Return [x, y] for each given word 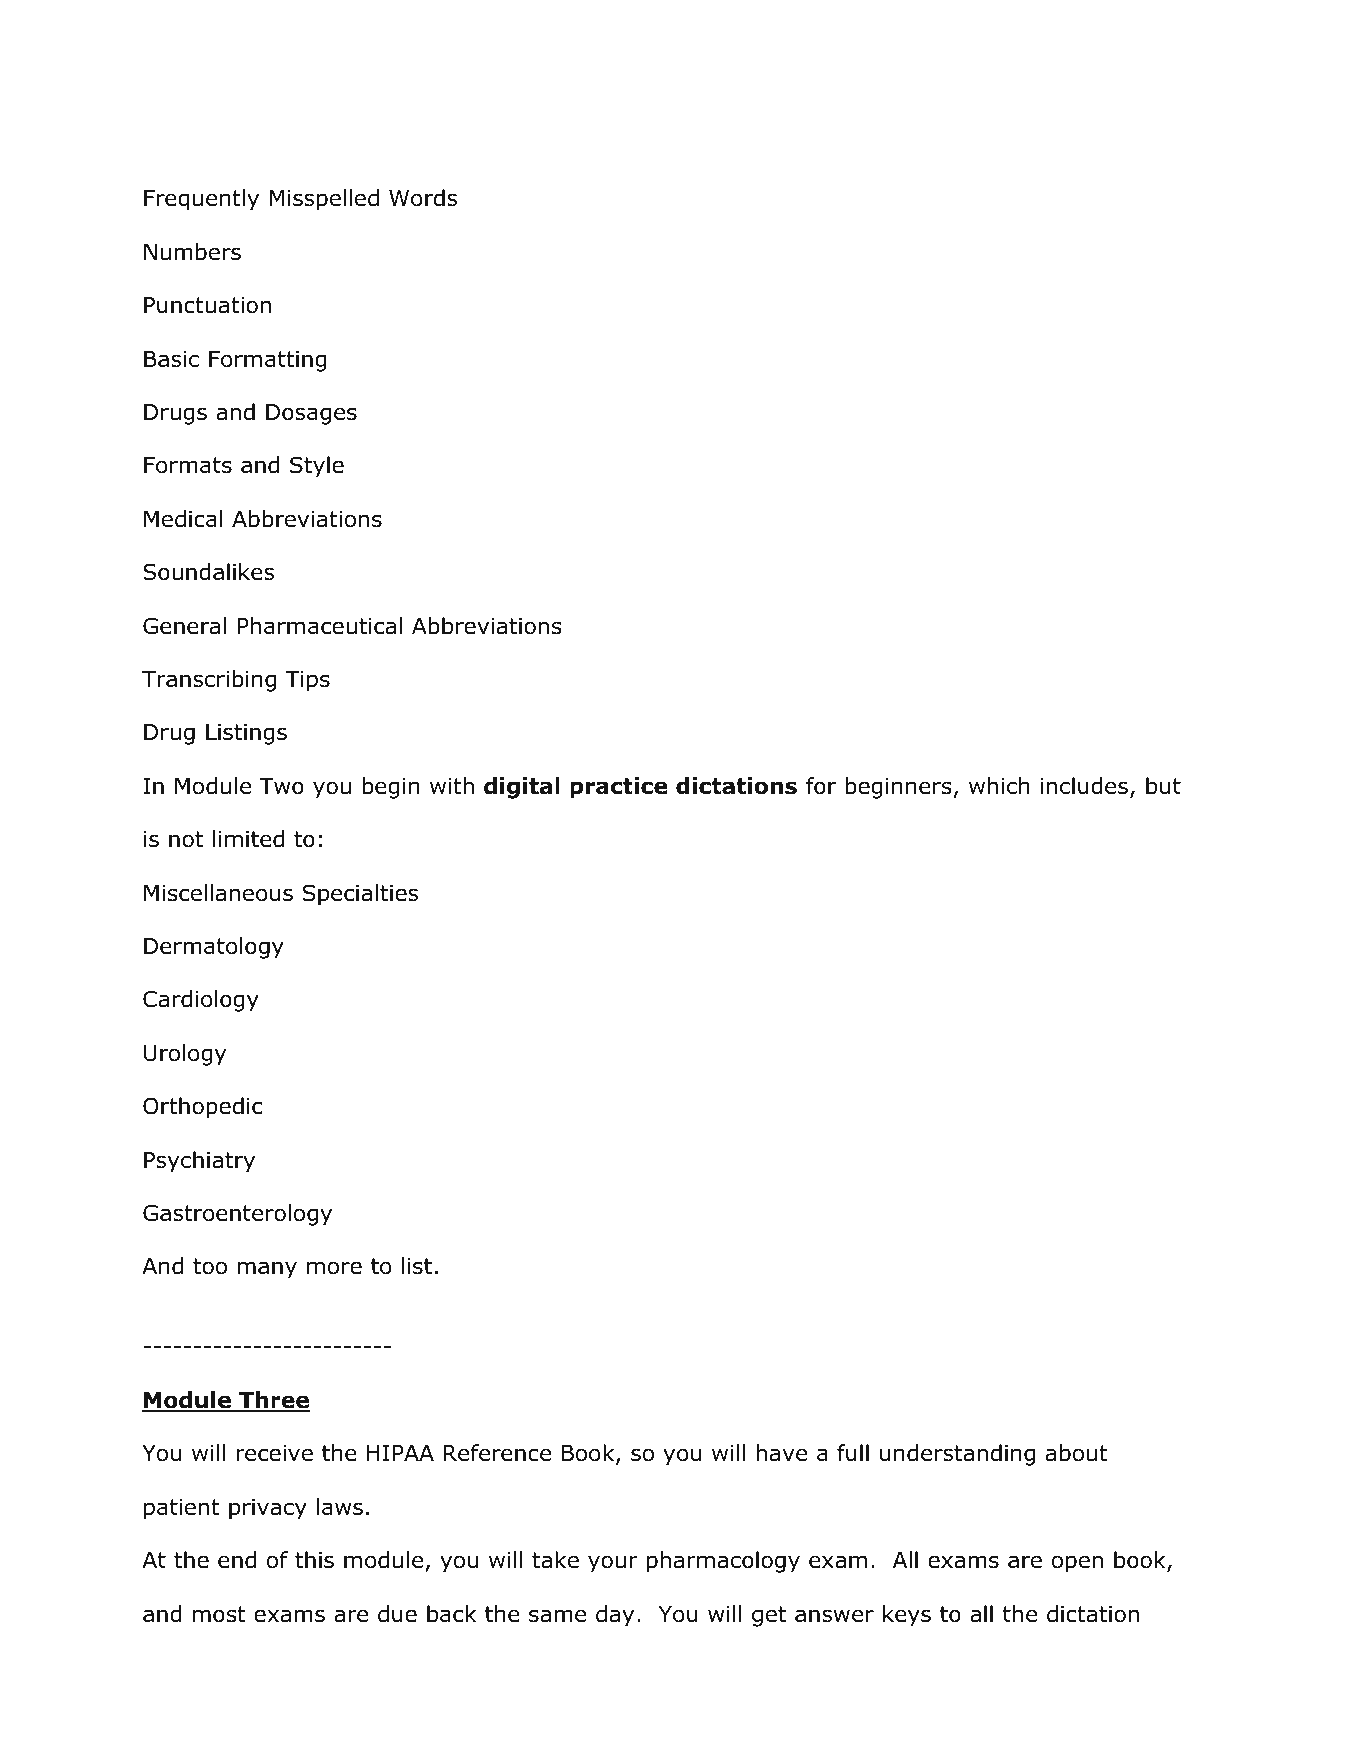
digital [522, 788]
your [613, 1564]
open [1077, 1564]
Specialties [360, 895]
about [1077, 1453]
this [314, 1560]
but [1163, 786]
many [267, 1270]
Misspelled [324, 200]
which [999, 786]
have [781, 1453]
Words [423, 198]
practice [619, 788]
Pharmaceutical [320, 626]
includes [1084, 786]
